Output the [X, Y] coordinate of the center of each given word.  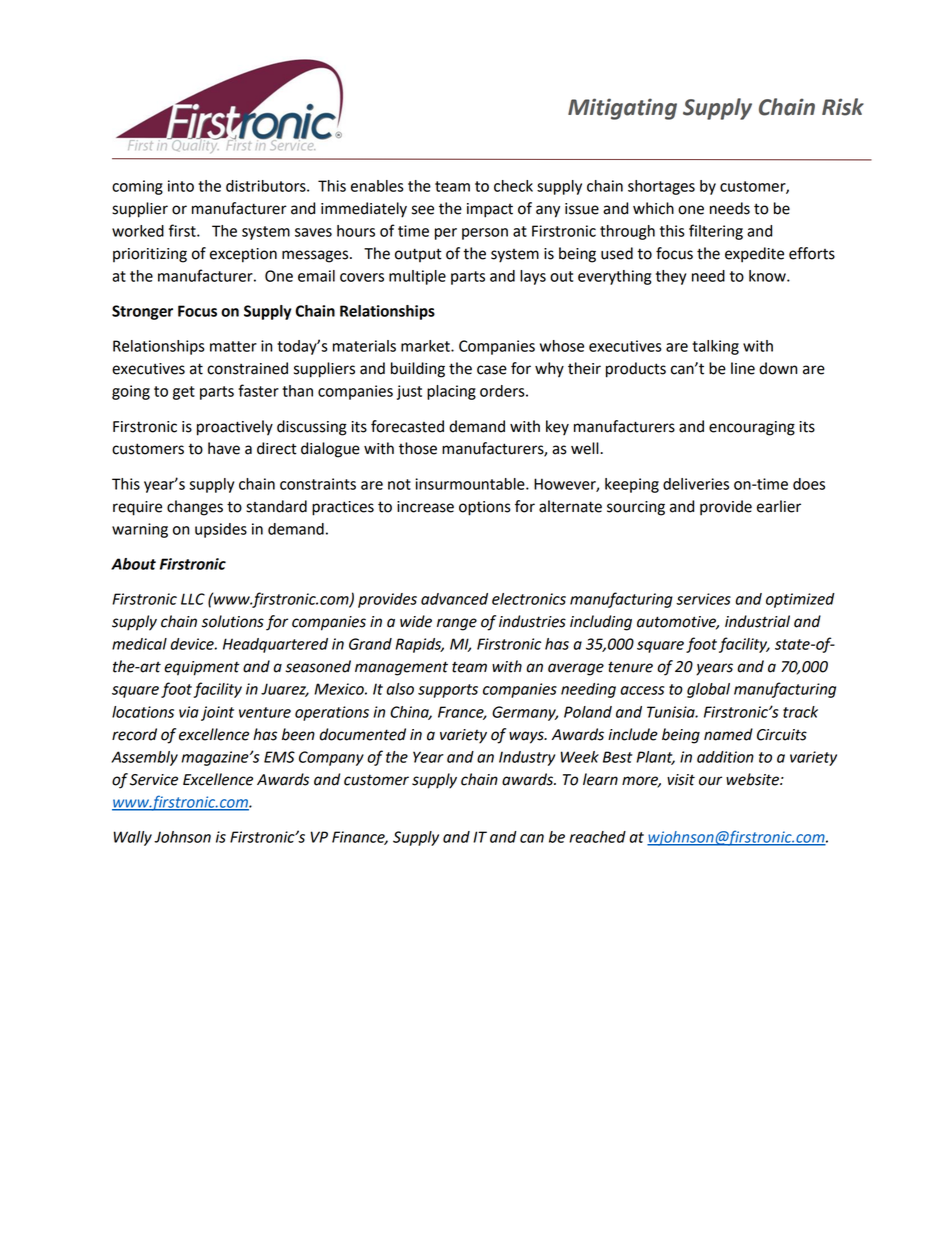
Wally [133, 838]
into [181, 186]
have [224, 448]
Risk [843, 107]
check [513, 186]
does [809, 484]
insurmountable [471, 484]
